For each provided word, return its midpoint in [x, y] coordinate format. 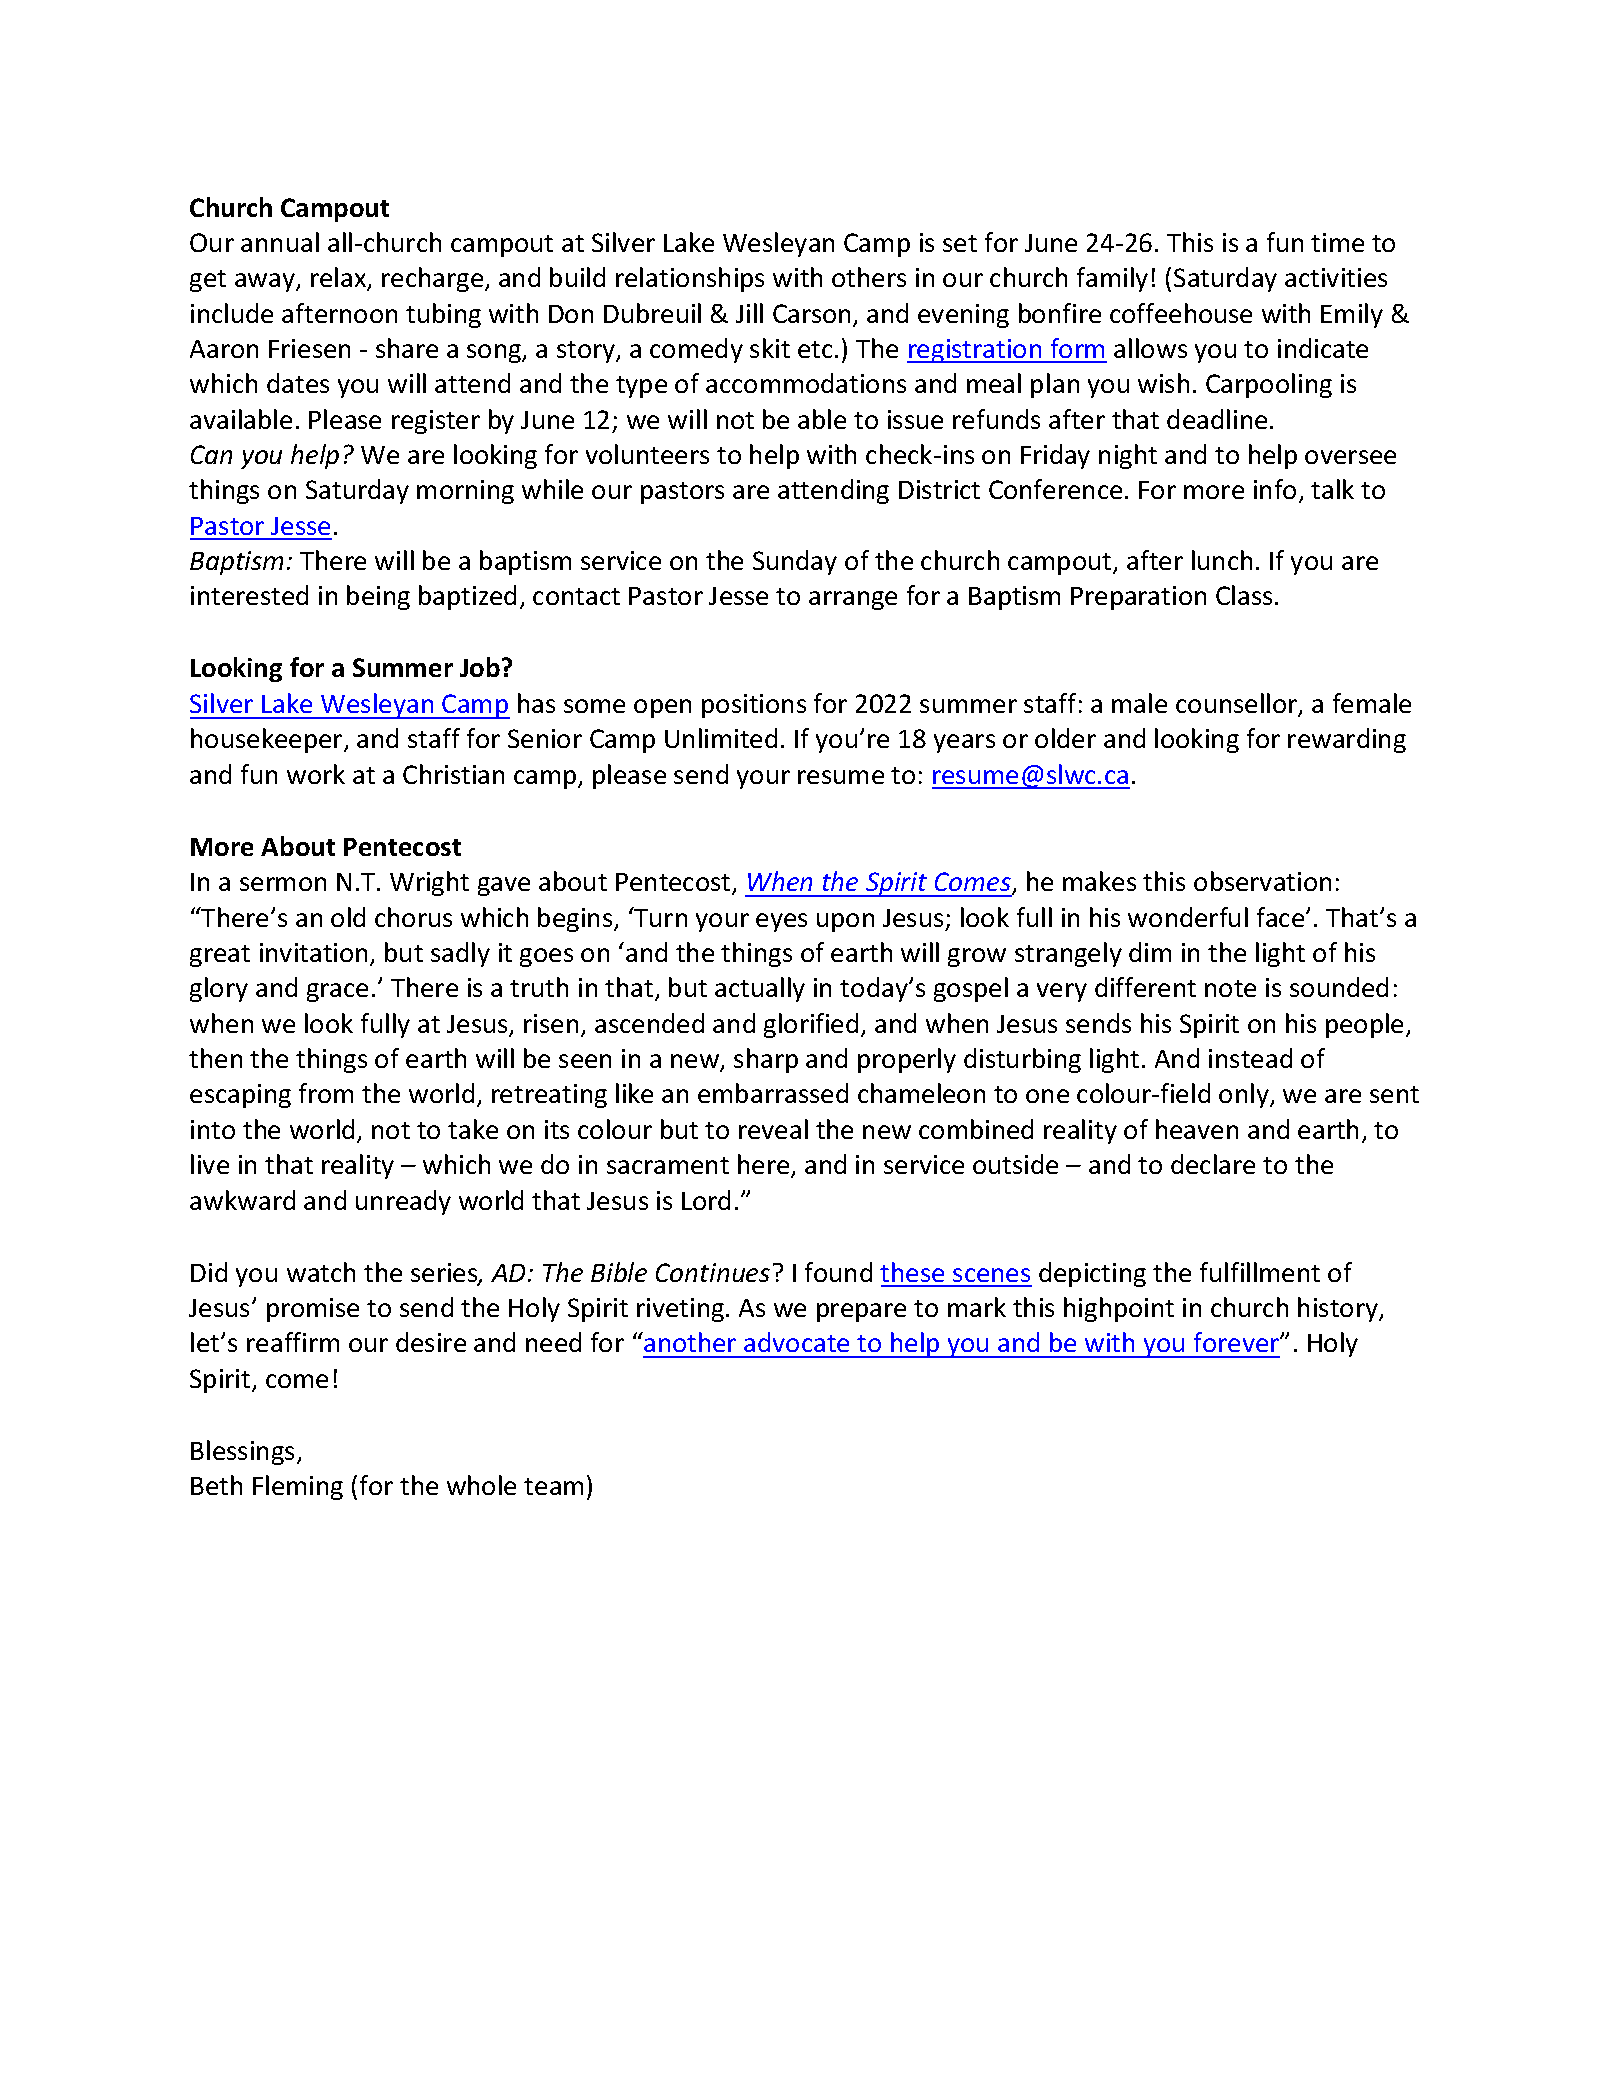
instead [1250, 1058]
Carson [811, 313]
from [326, 1093]
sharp [766, 1060]
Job [480, 667]
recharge [434, 279]
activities [1336, 277]
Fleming [298, 1487]
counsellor [1238, 704]
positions [754, 706]
